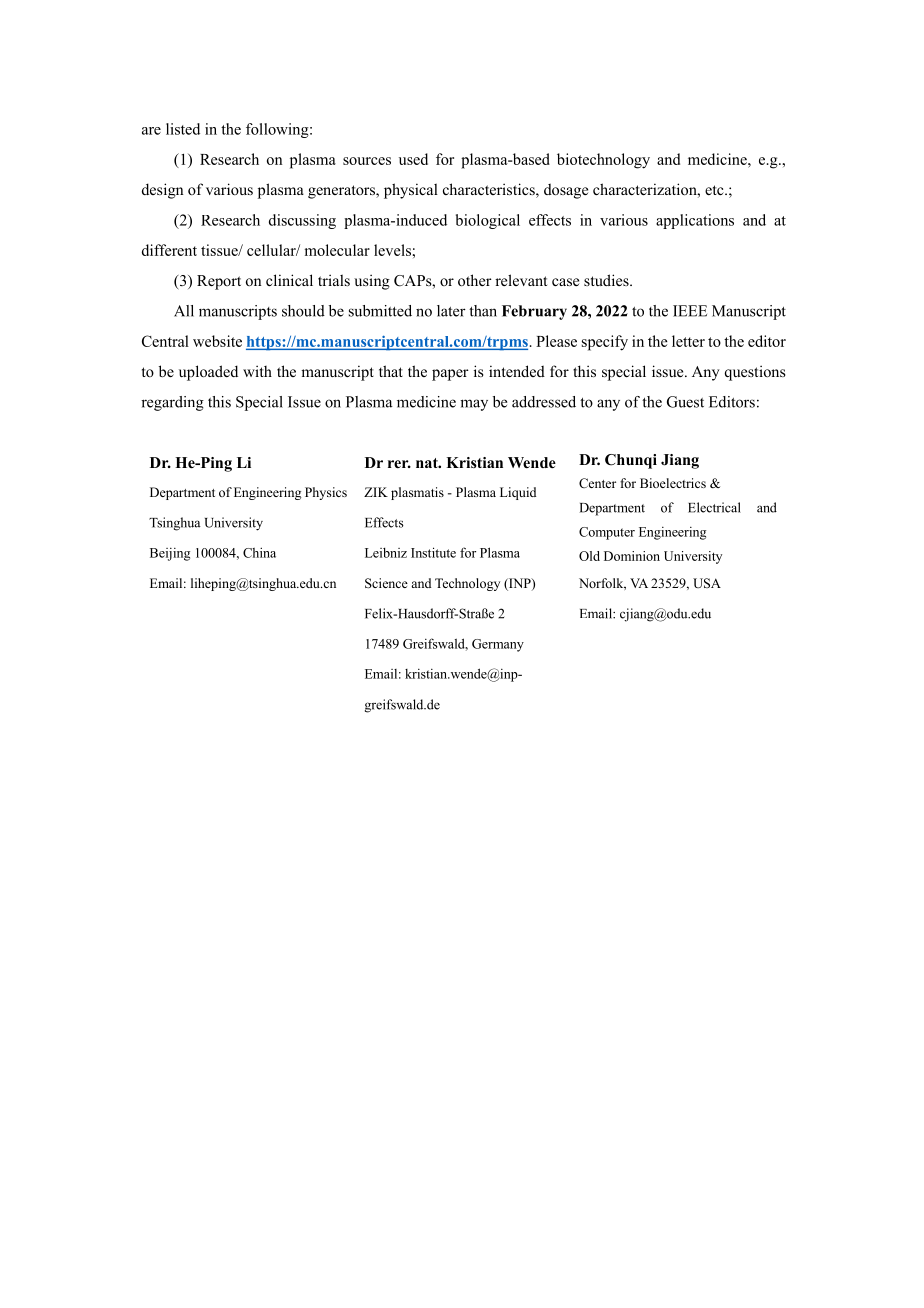 The image size is (924, 1308). What do you see at coordinates (685, 402) in the document?
I see `Guest` at bounding box center [685, 402].
